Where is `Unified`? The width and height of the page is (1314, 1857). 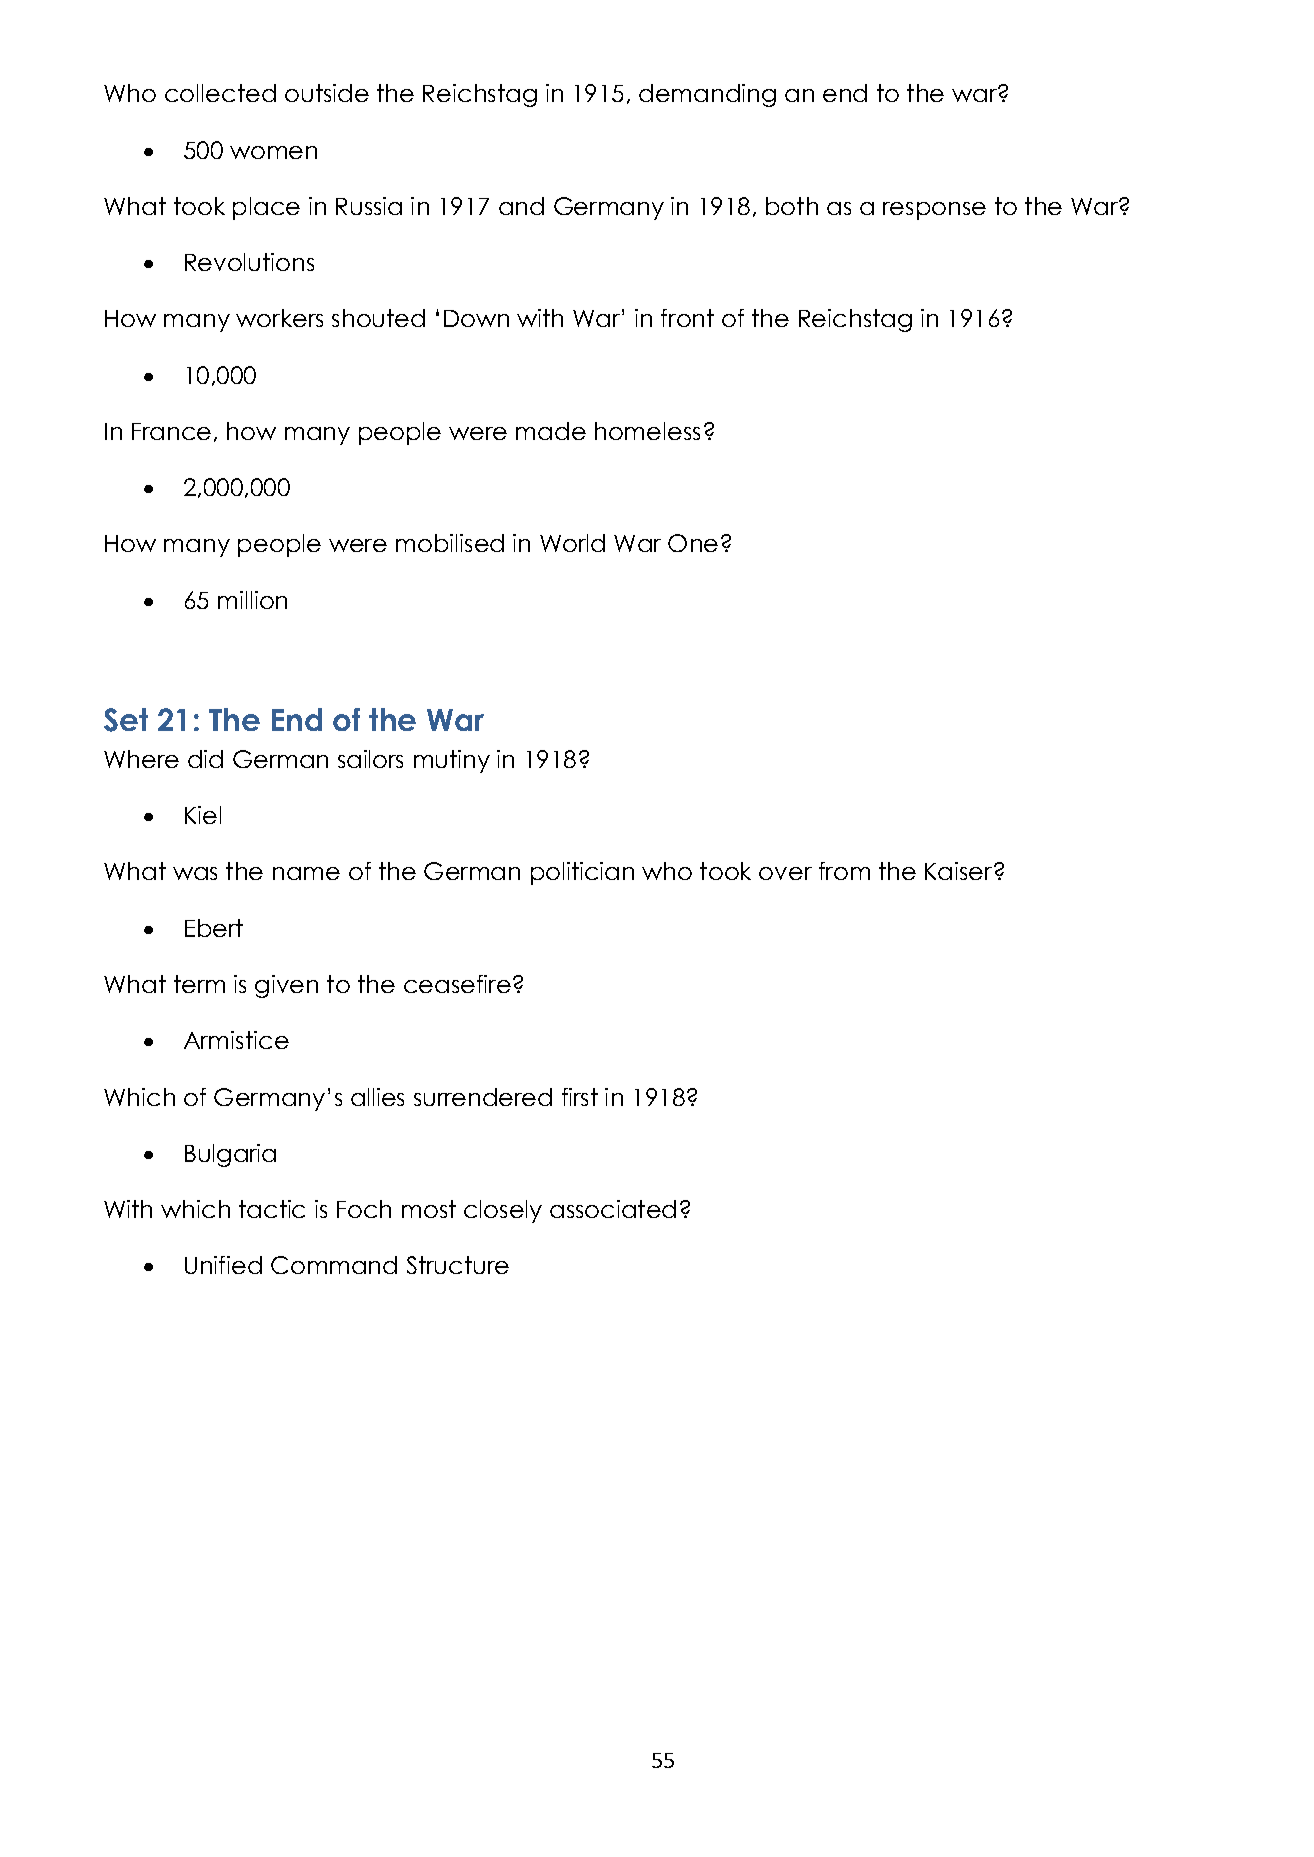 Unified is located at coordinates (223, 1265).
